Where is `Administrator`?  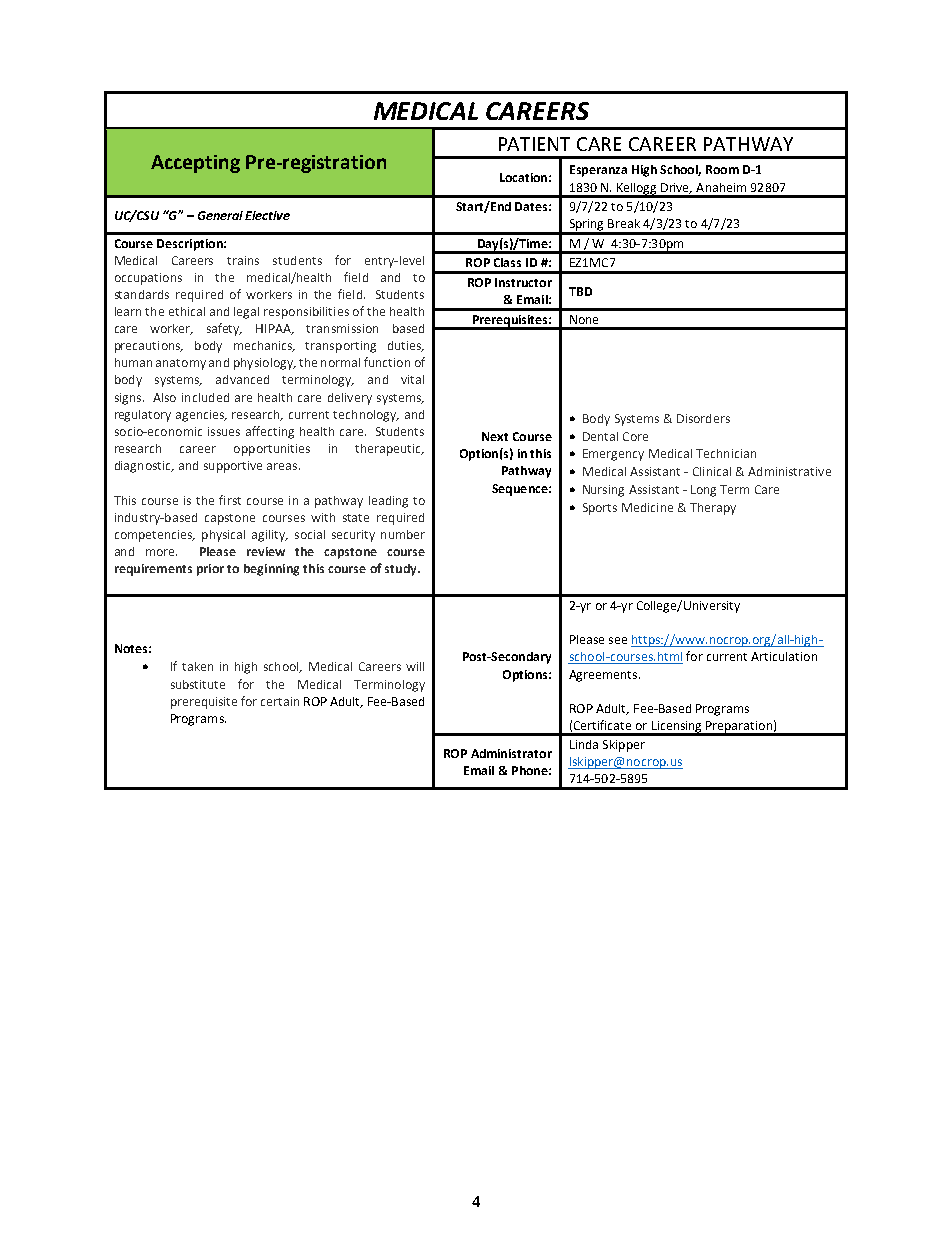
Administrator is located at coordinates (511, 753).
